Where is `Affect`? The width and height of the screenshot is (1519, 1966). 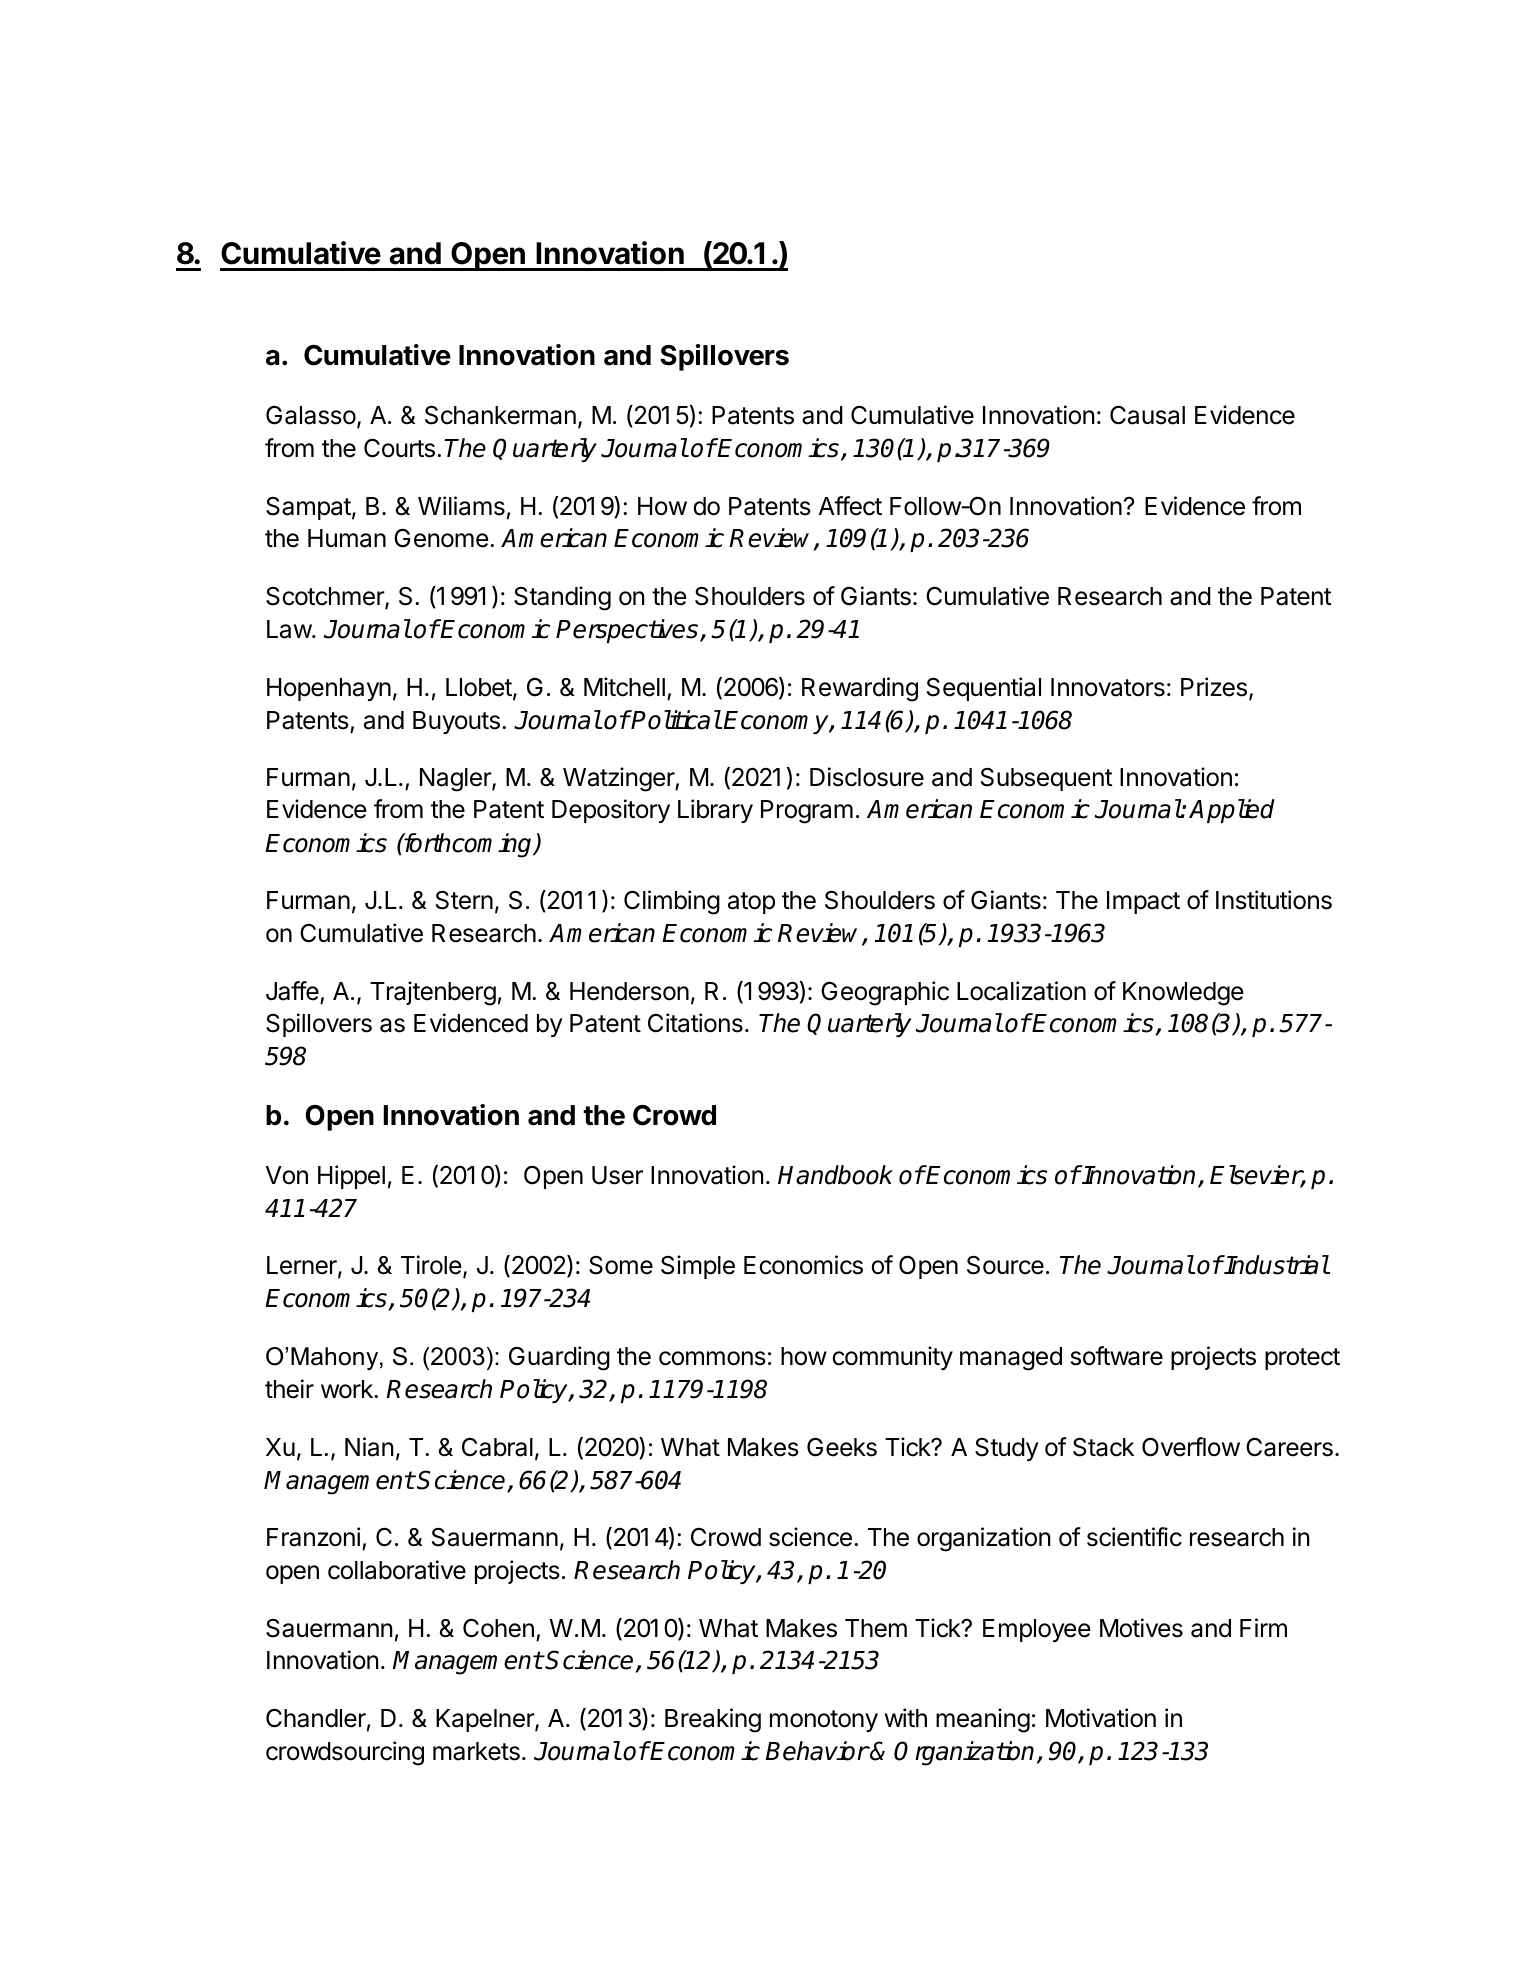
Affect is located at coordinates (850, 506).
